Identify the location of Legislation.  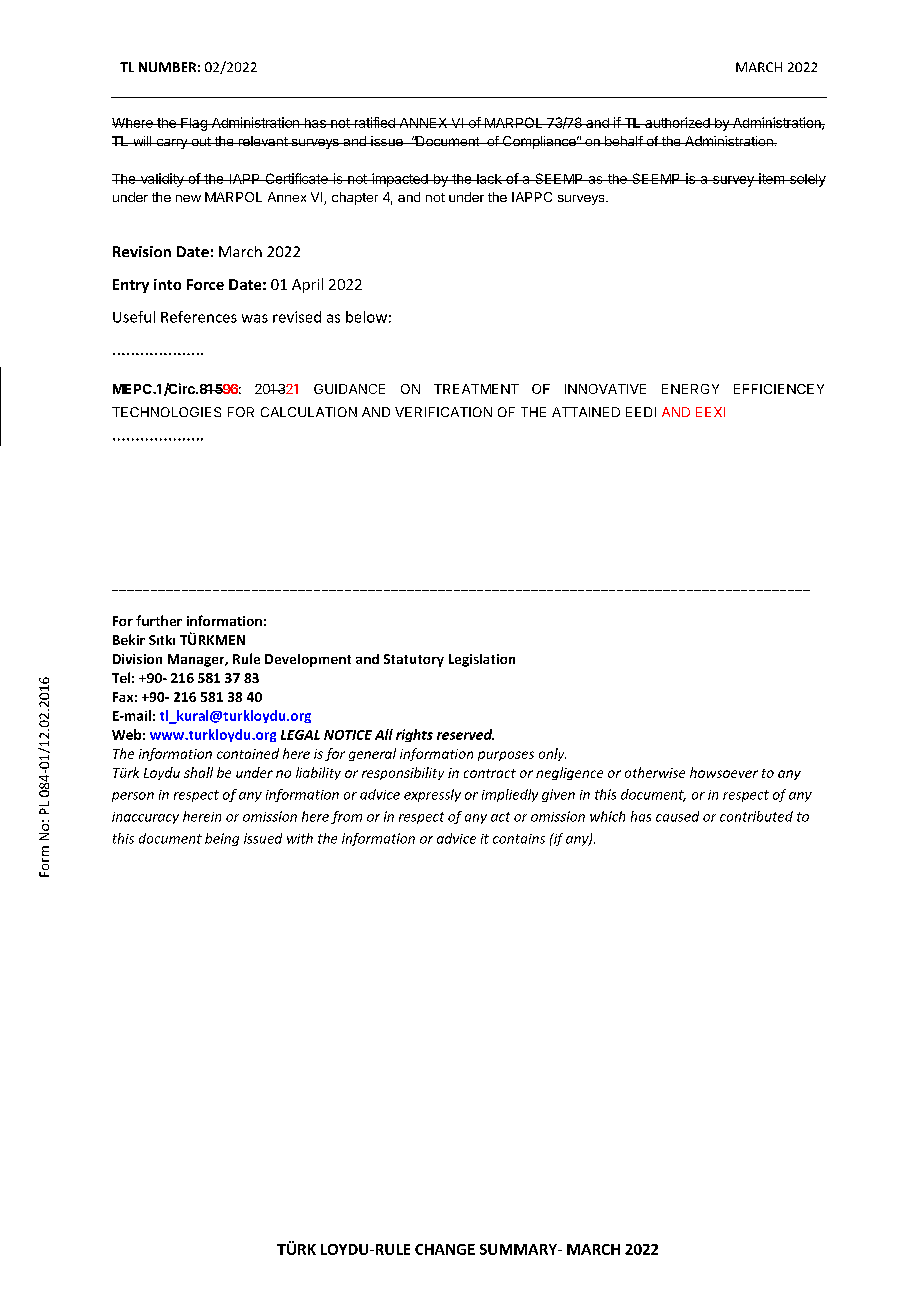
(482, 660).
